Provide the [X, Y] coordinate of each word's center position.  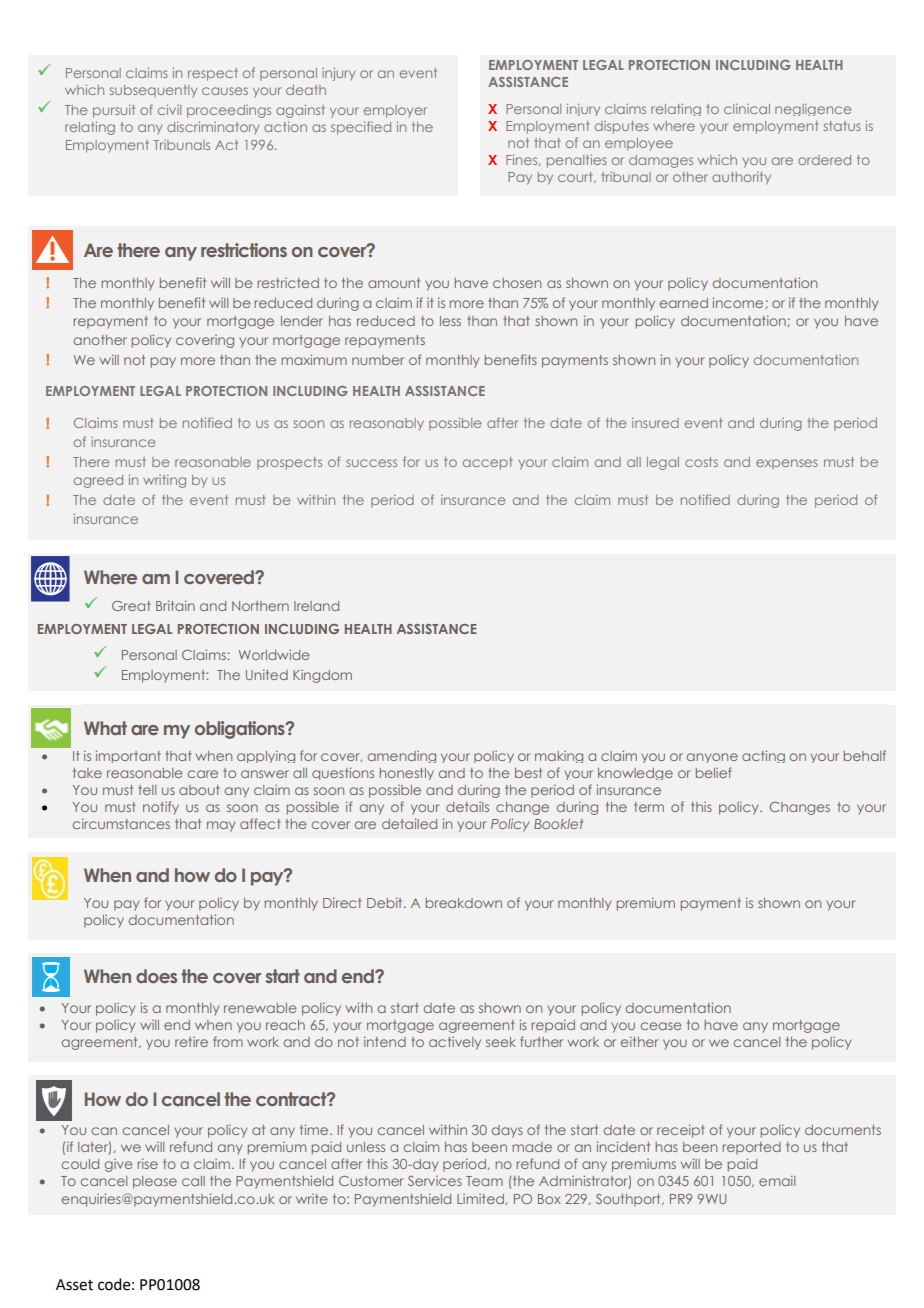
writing [164, 481]
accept [487, 463]
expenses [787, 464]
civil [169, 110]
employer [395, 111]
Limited [480, 1199]
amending [402, 757]
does [156, 976]
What [105, 728]
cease [660, 1026]
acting [763, 756]
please [155, 1182]
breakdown [464, 903]
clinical [747, 109]
